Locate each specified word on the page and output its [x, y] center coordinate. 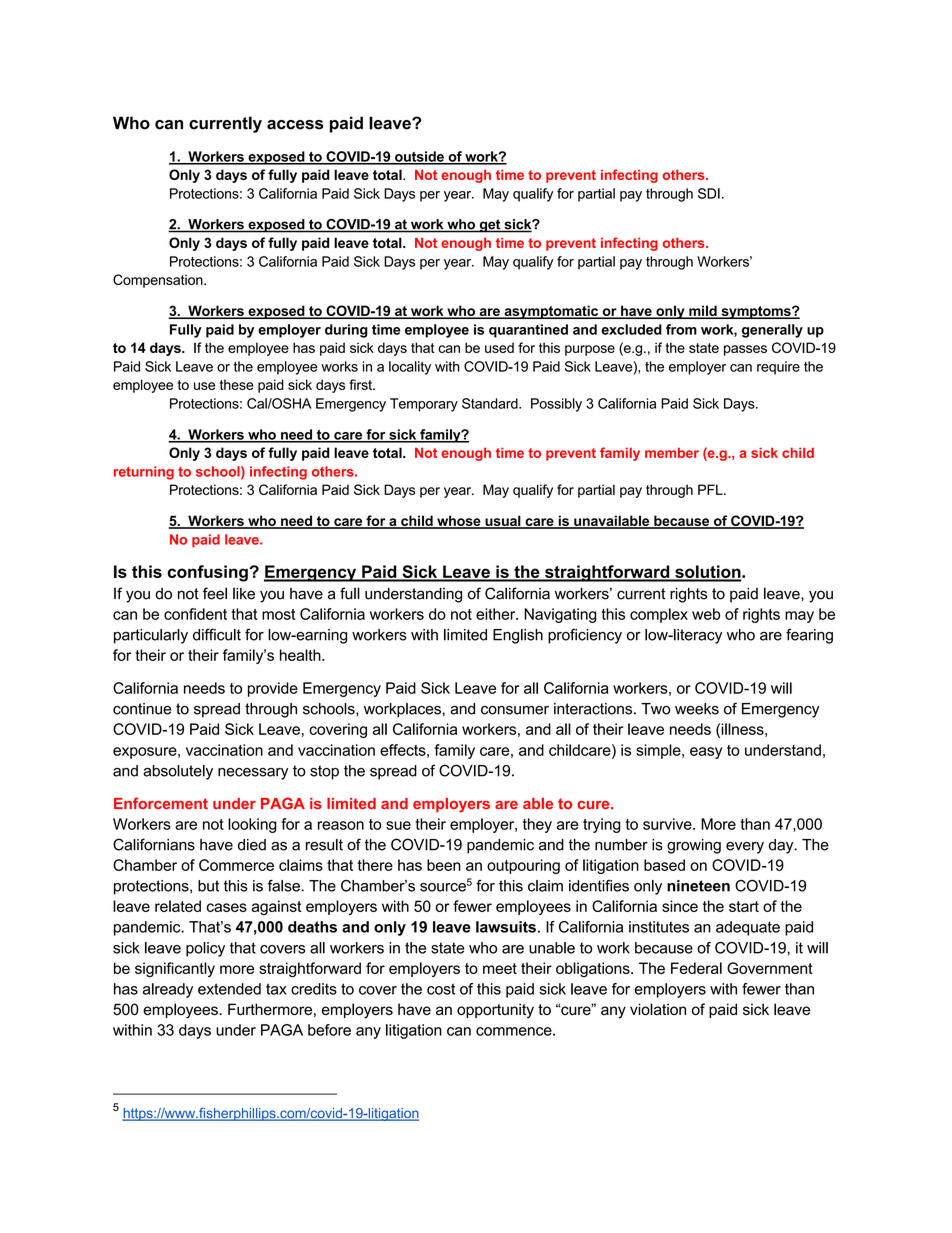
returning [144, 473]
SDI [709, 193]
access [295, 125]
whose [459, 521]
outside [419, 157]
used [499, 347]
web [706, 614]
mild [703, 312]
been [444, 865]
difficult [217, 634]
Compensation [159, 281]
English [518, 636]
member [672, 452]
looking [252, 825]
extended [229, 989]
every [745, 848]
